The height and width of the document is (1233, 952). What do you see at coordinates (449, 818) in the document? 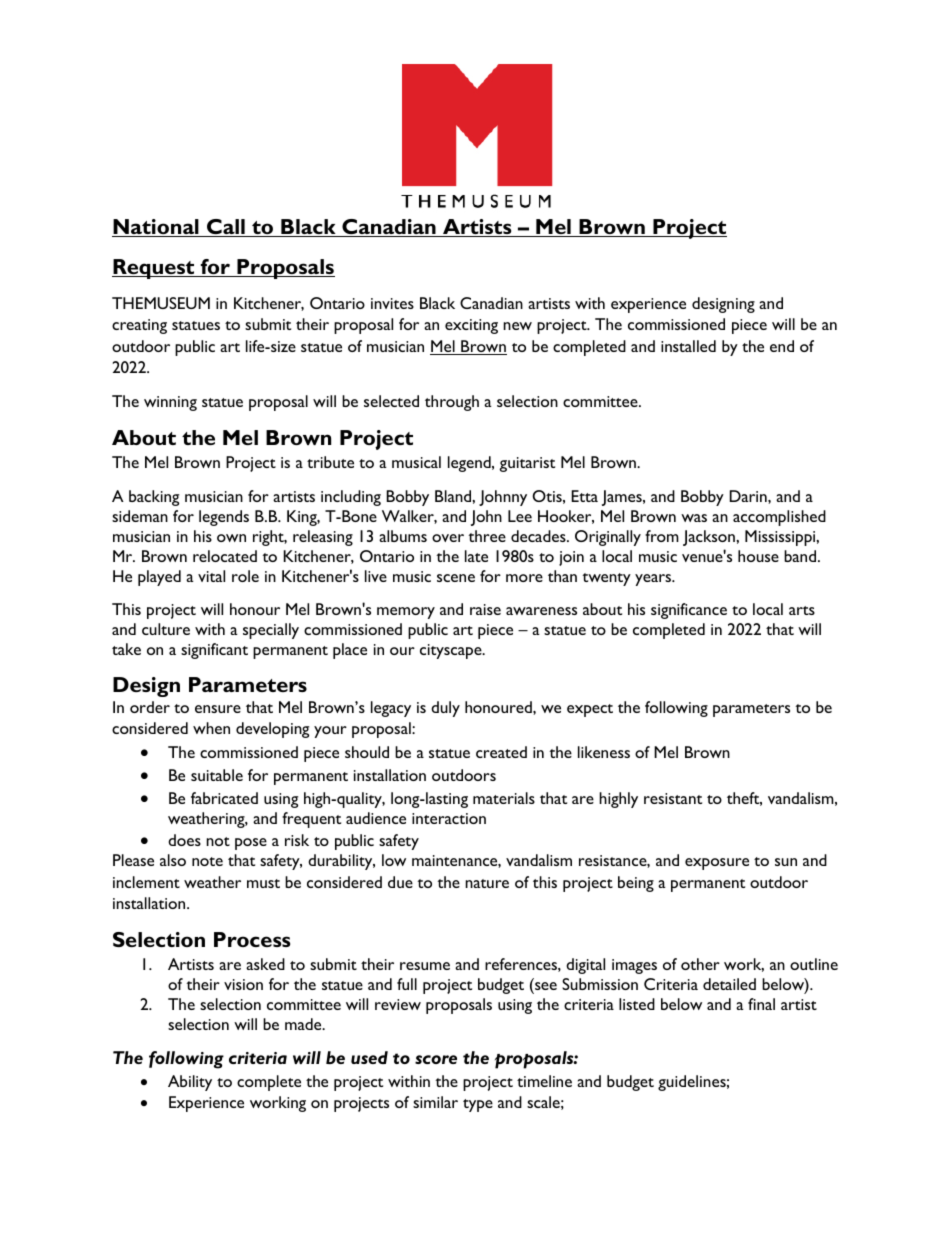
I see `interaction` at bounding box center [449, 818].
